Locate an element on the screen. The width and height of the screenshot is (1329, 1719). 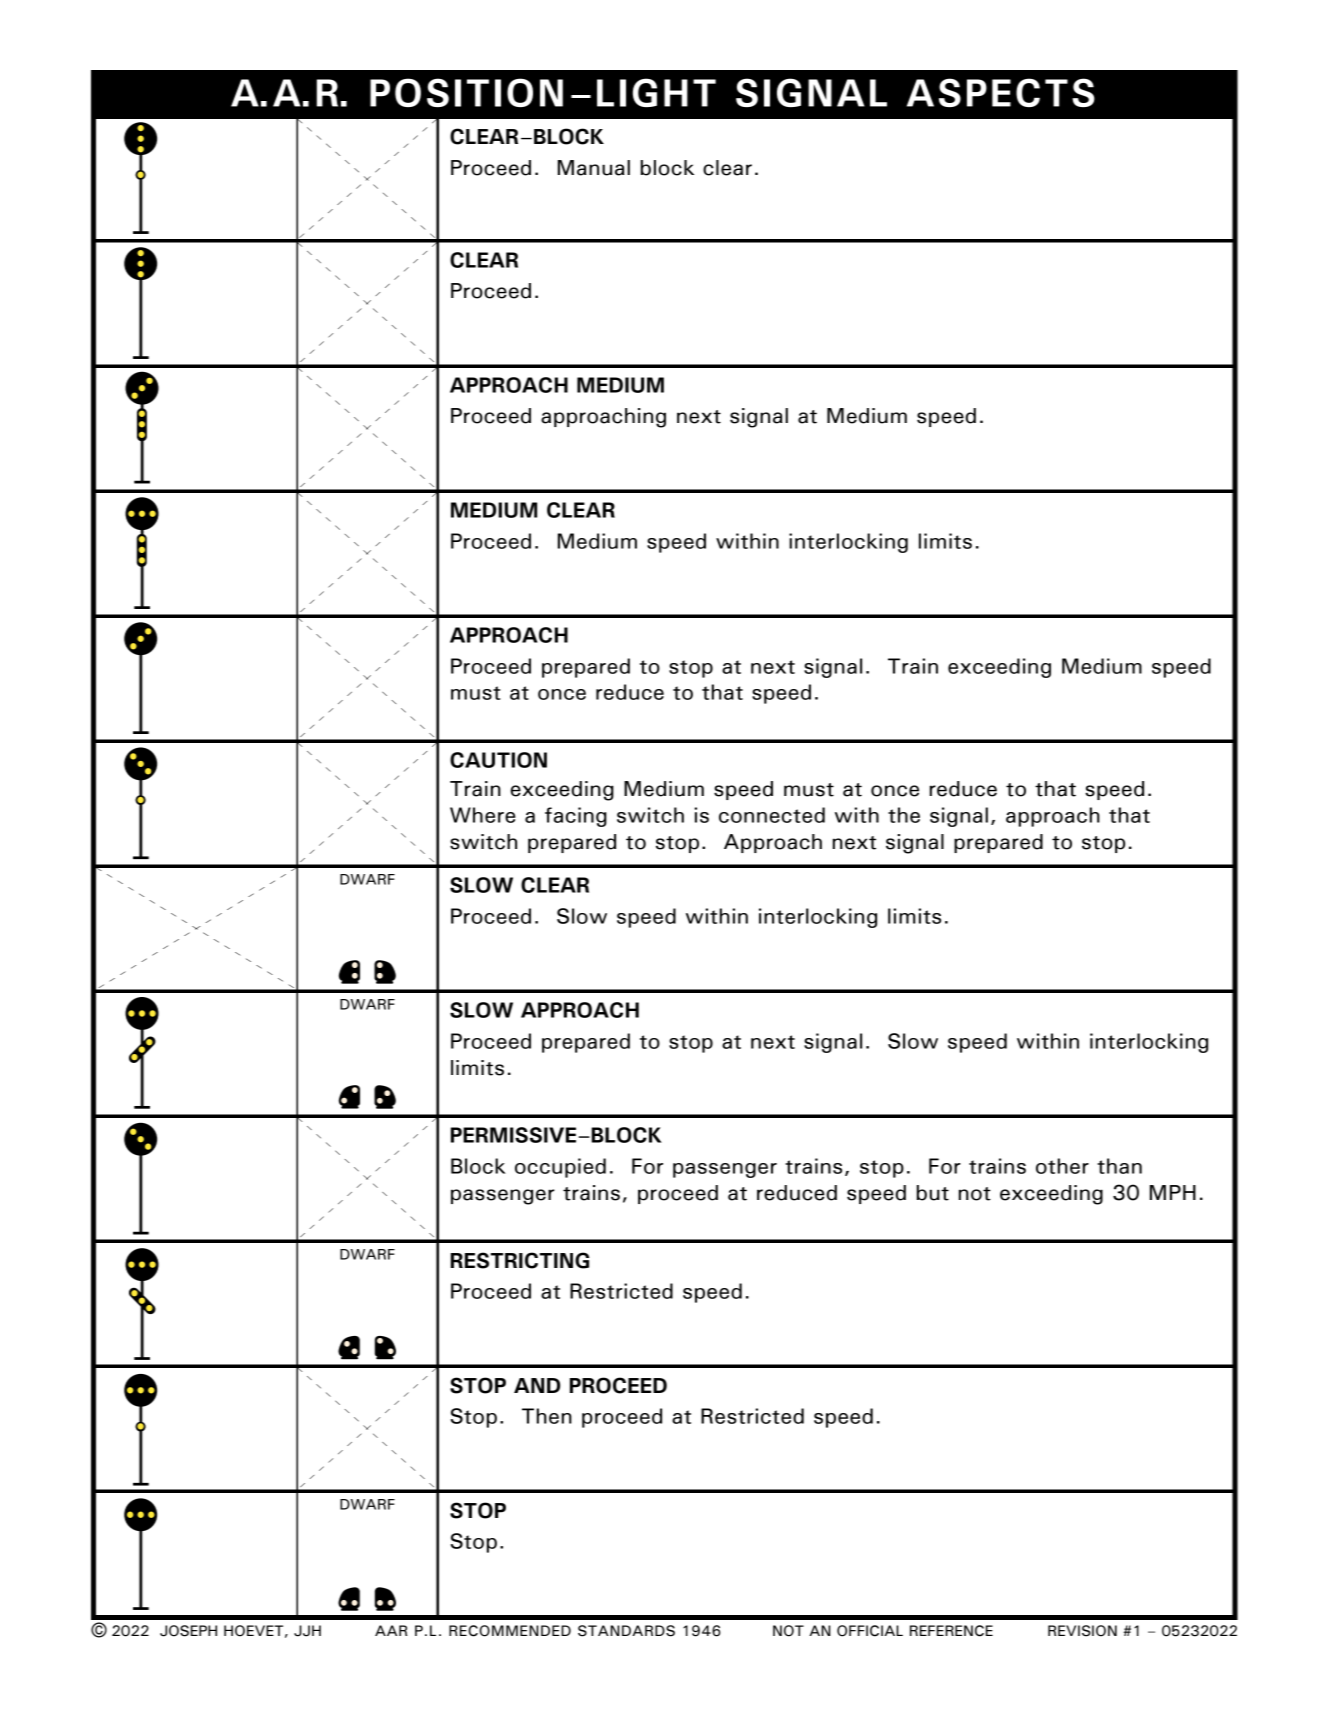
Then is located at coordinates (547, 1416).
